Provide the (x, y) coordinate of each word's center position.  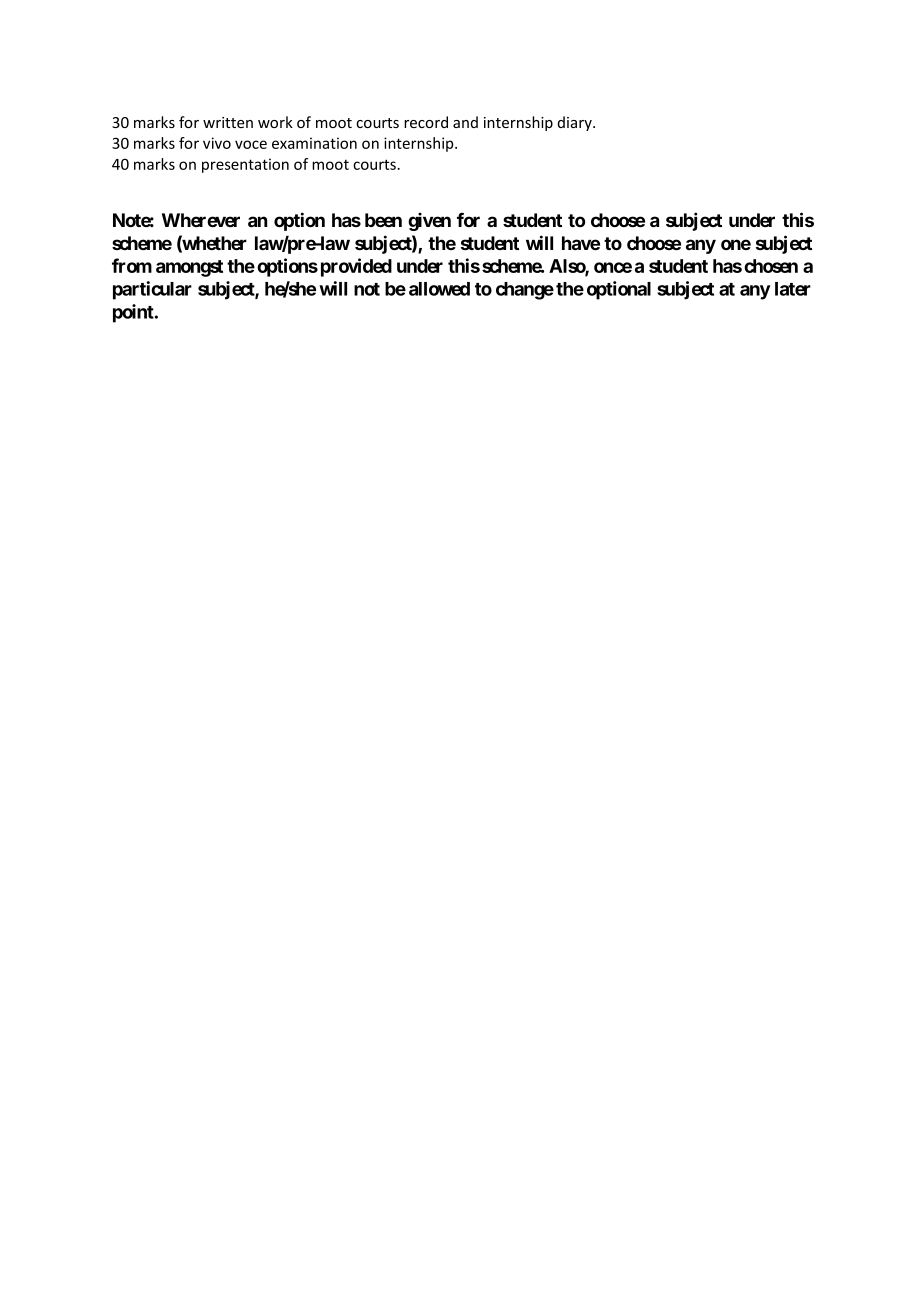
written (228, 122)
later (793, 289)
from (132, 265)
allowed (439, 289)
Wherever (201, 220)
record (426, 122)
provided (356, 267)
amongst (189, 268)
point (134, 313)
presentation (245, 165)
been (383, 220)
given (429, 222)
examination (314, 143)
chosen (771, 266)
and (465, 122)
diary (576, 123)
